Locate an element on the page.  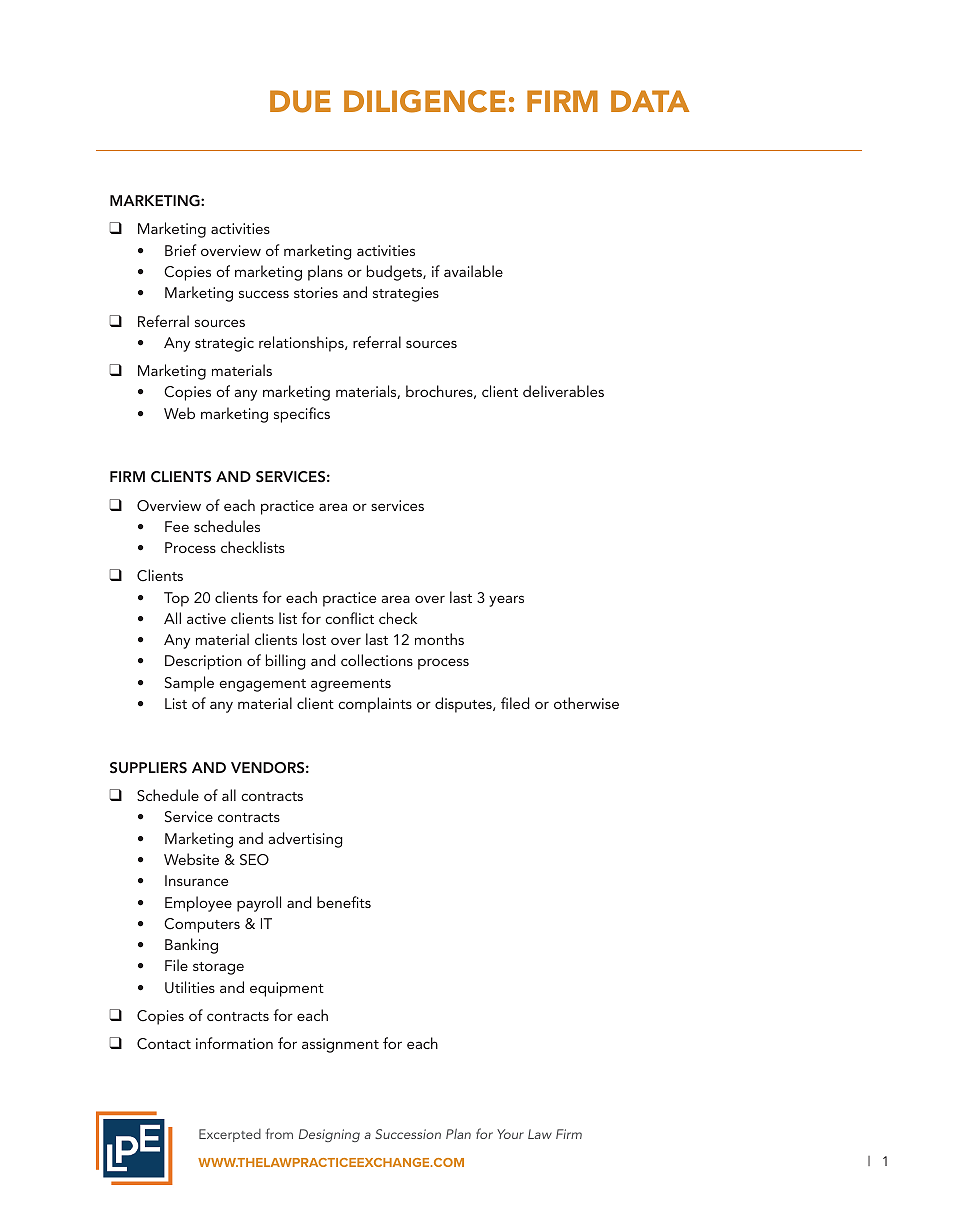
deliverables is located at coordinates (563, 391).
